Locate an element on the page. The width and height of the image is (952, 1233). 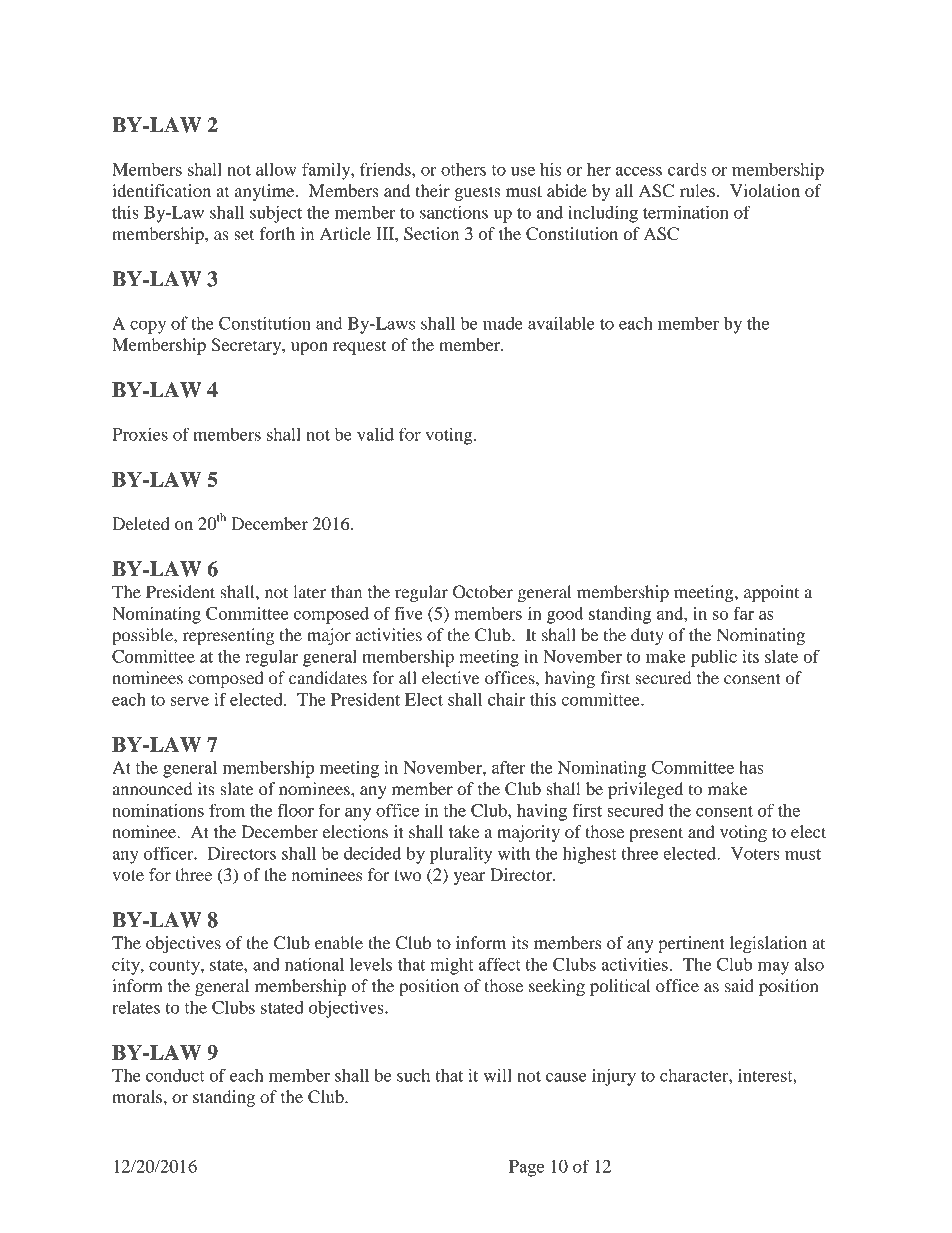
from is located at coordinates (227, 810).
